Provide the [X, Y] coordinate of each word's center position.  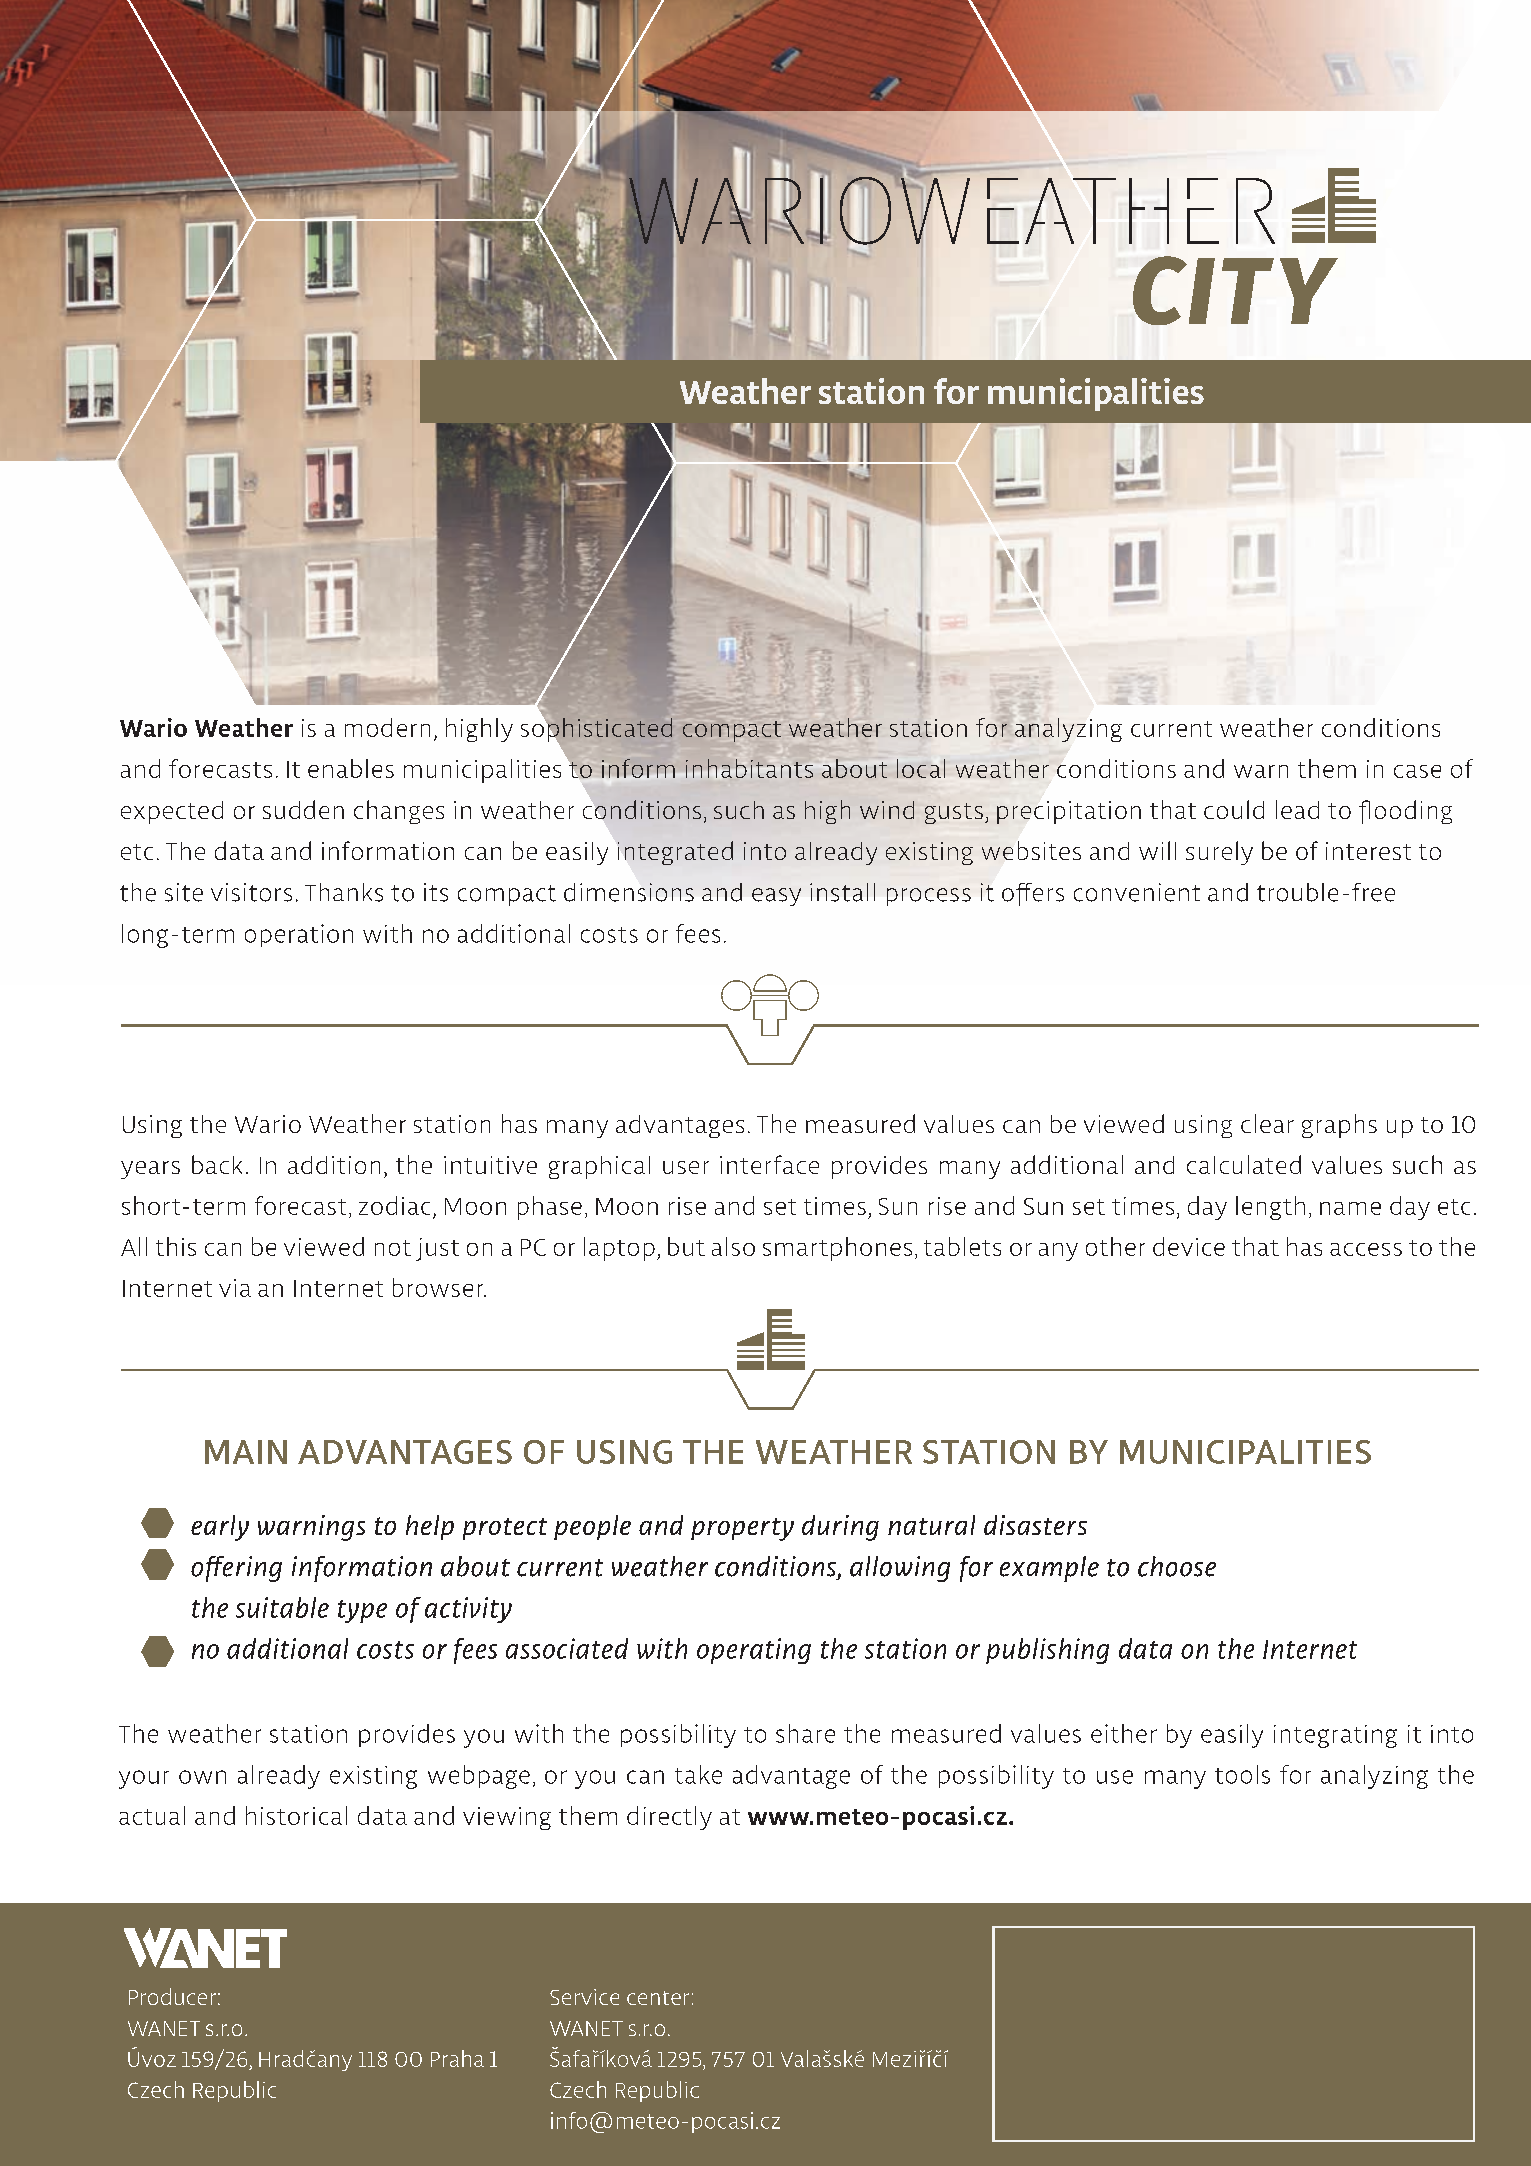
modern [387, 727]
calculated [1244, 1164]
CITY [1235, 290]
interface [769, 1164]
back [217, 1164]
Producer [172, 1996]
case [1417, 771]
